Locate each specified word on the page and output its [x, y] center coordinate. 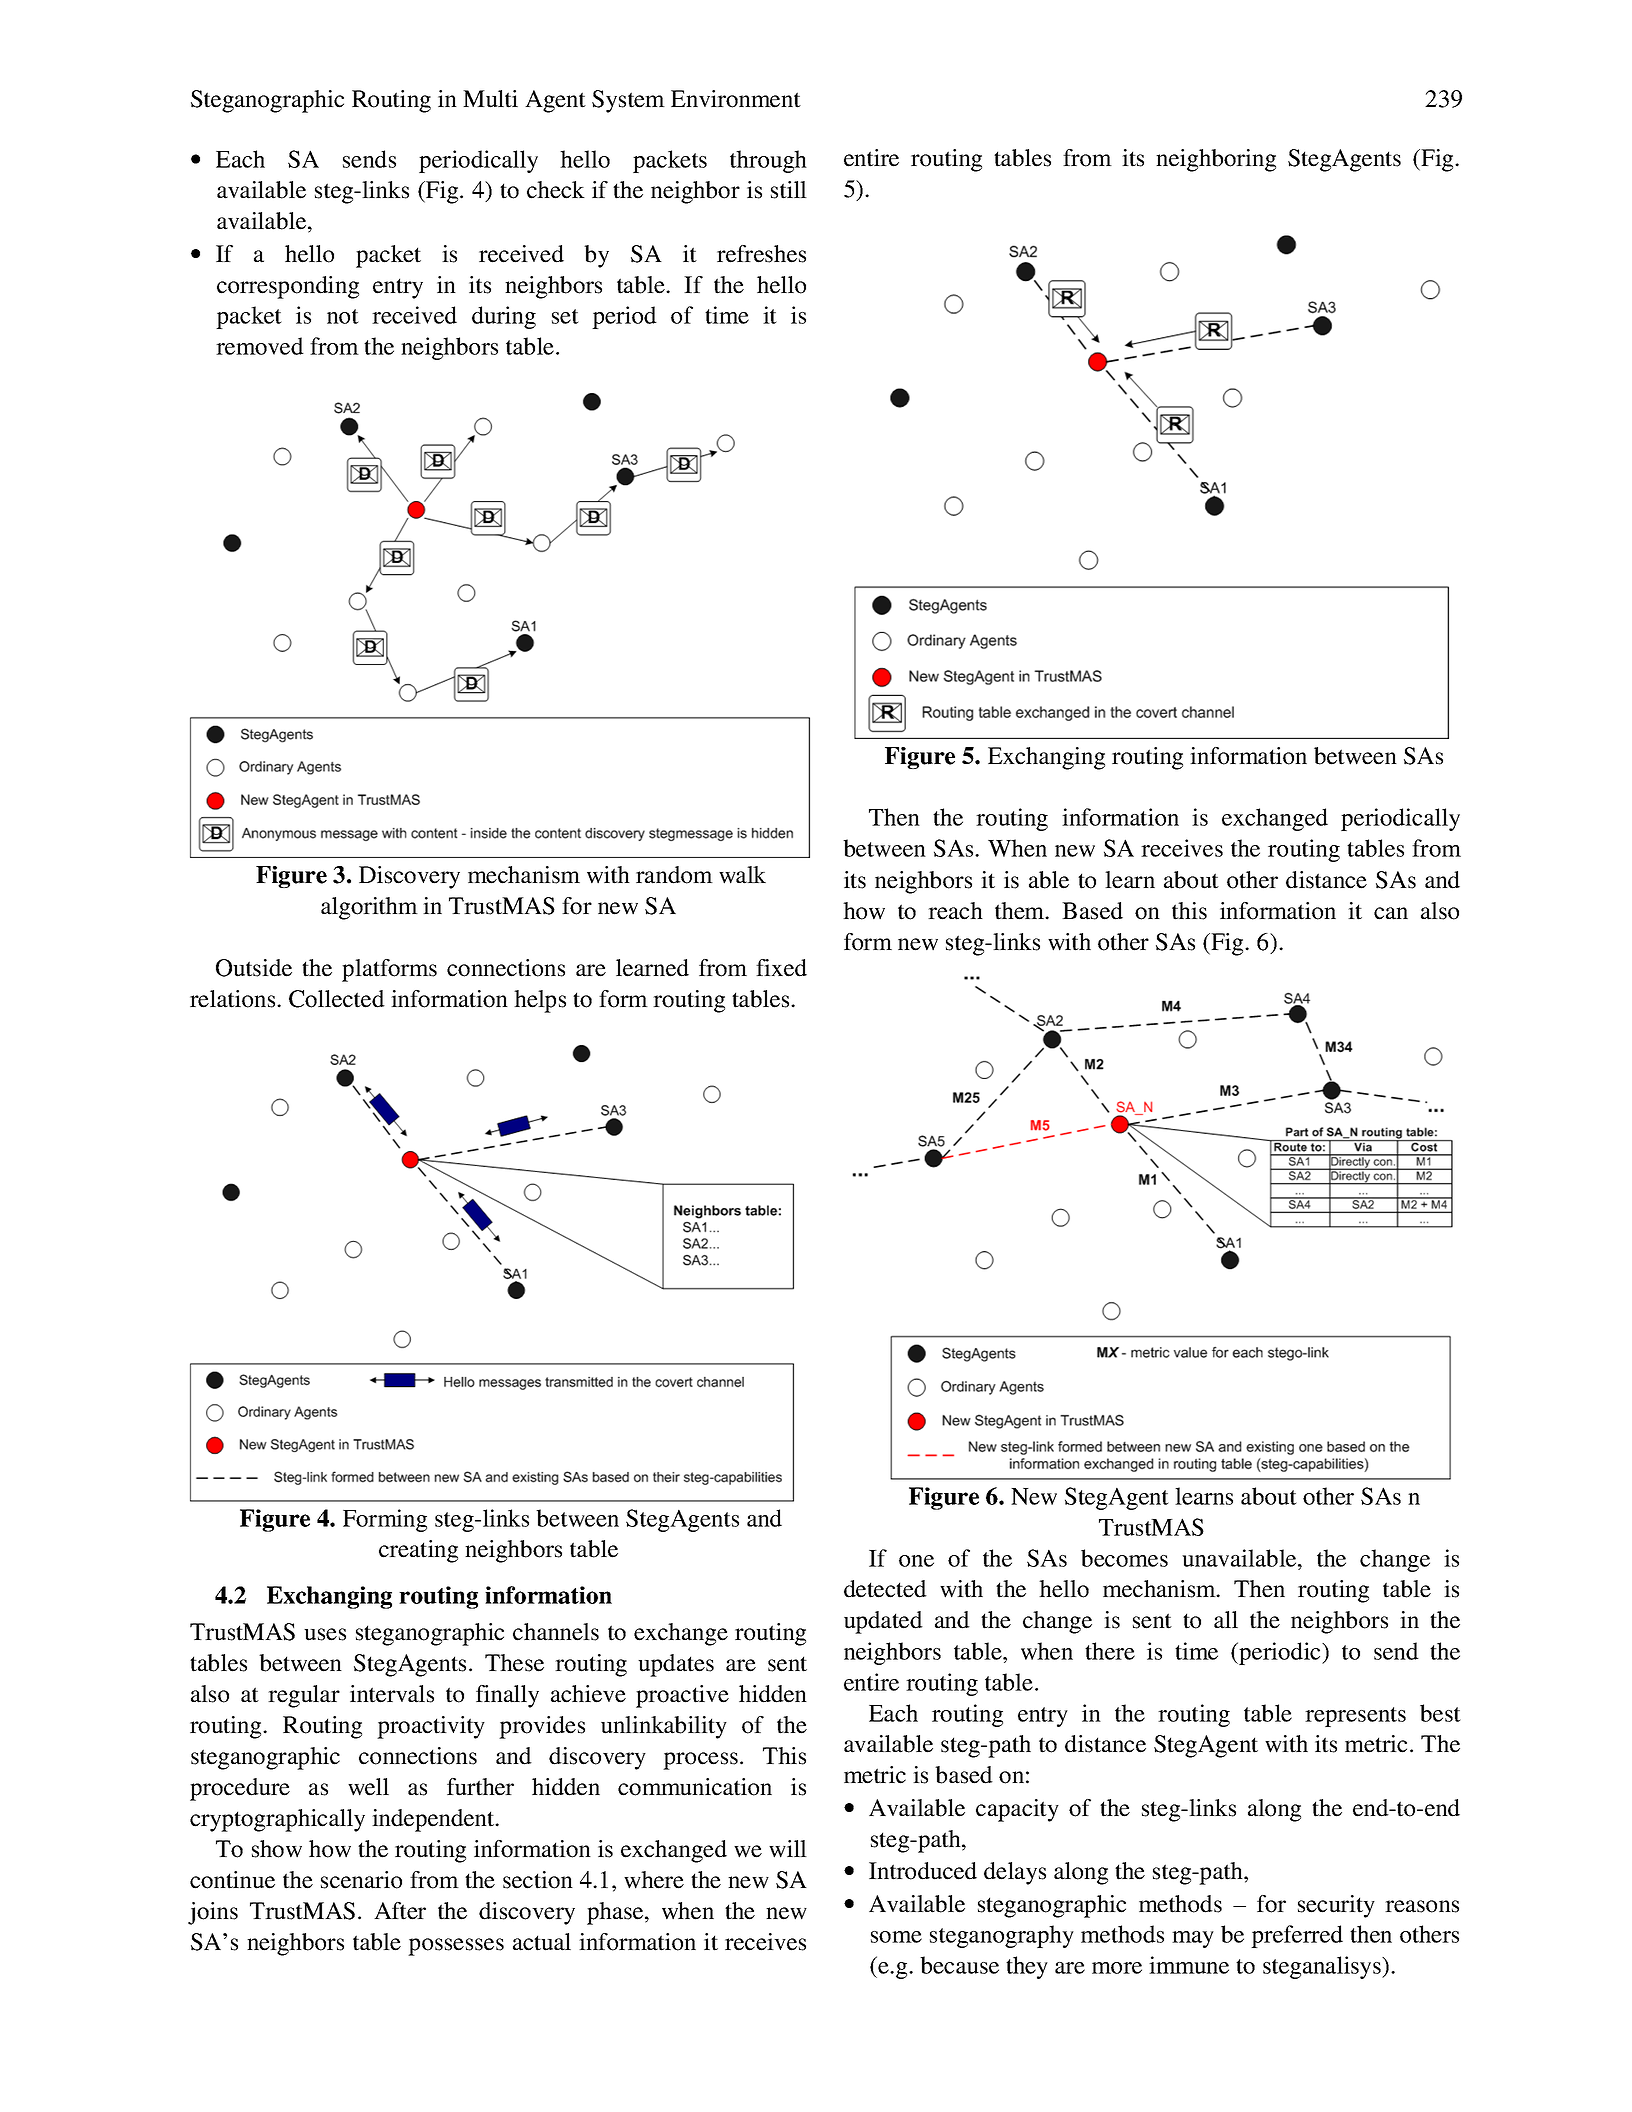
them [1021, 911]
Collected [337, 999]
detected [885, 1589]
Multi [490, 99]
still [789, 190]
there [1110, 1651]
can [1391, 913]
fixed [781, 968]
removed [260, 346]
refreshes [761, 254]
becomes [1124, 1558]
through [768, 161]
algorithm [369, 908]
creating [418, 1551]
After [400, 1911]
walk [742, 875]
